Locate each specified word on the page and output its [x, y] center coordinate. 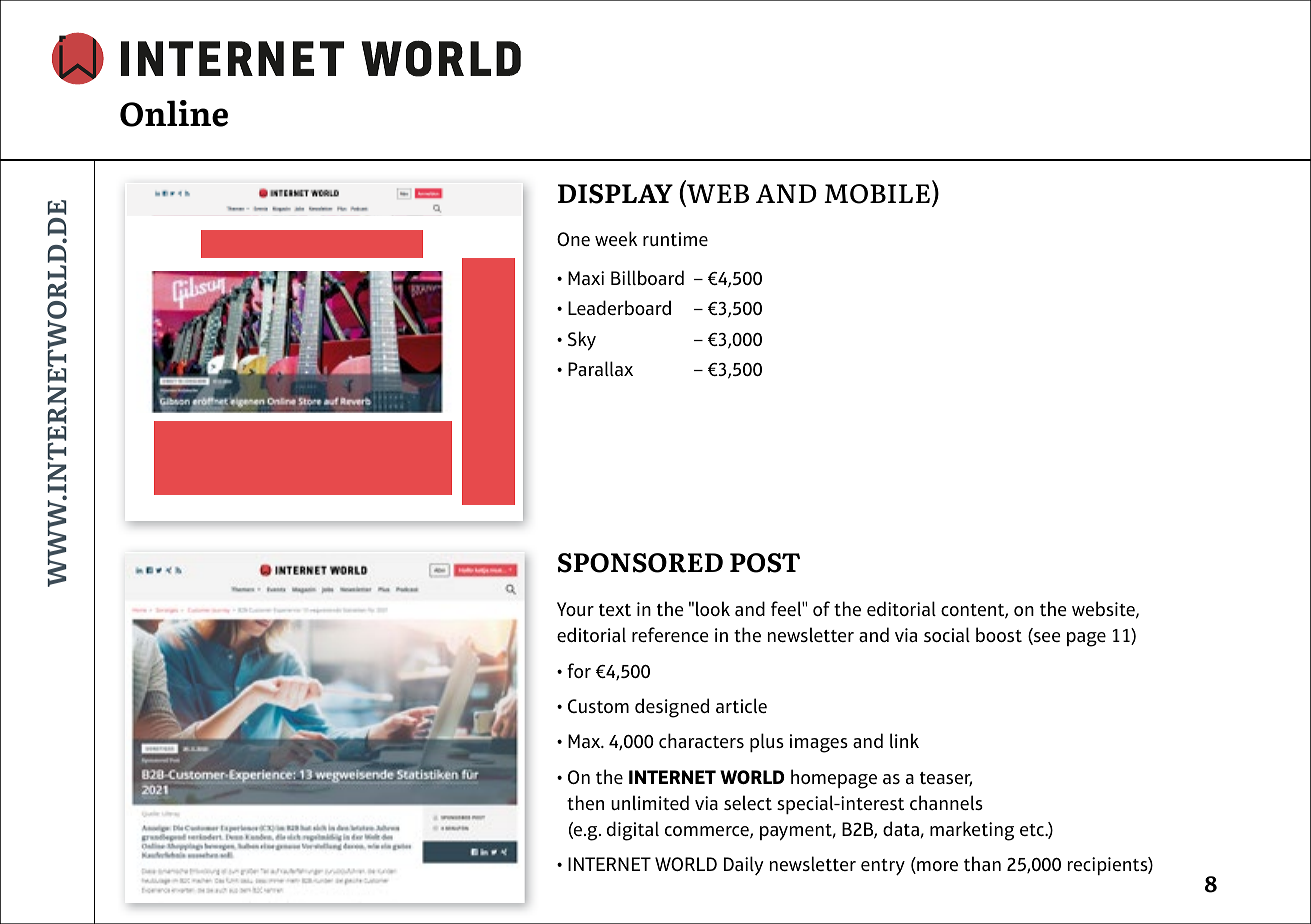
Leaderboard [619, 307]
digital [633, 831]
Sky [582, 341]
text [615, 610]
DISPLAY [615, 194]
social [947, 634]
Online [174, 113]
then [585, 802]
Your [575, 609]
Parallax [600, 368]
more [936, 867]
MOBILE [877, 194]
